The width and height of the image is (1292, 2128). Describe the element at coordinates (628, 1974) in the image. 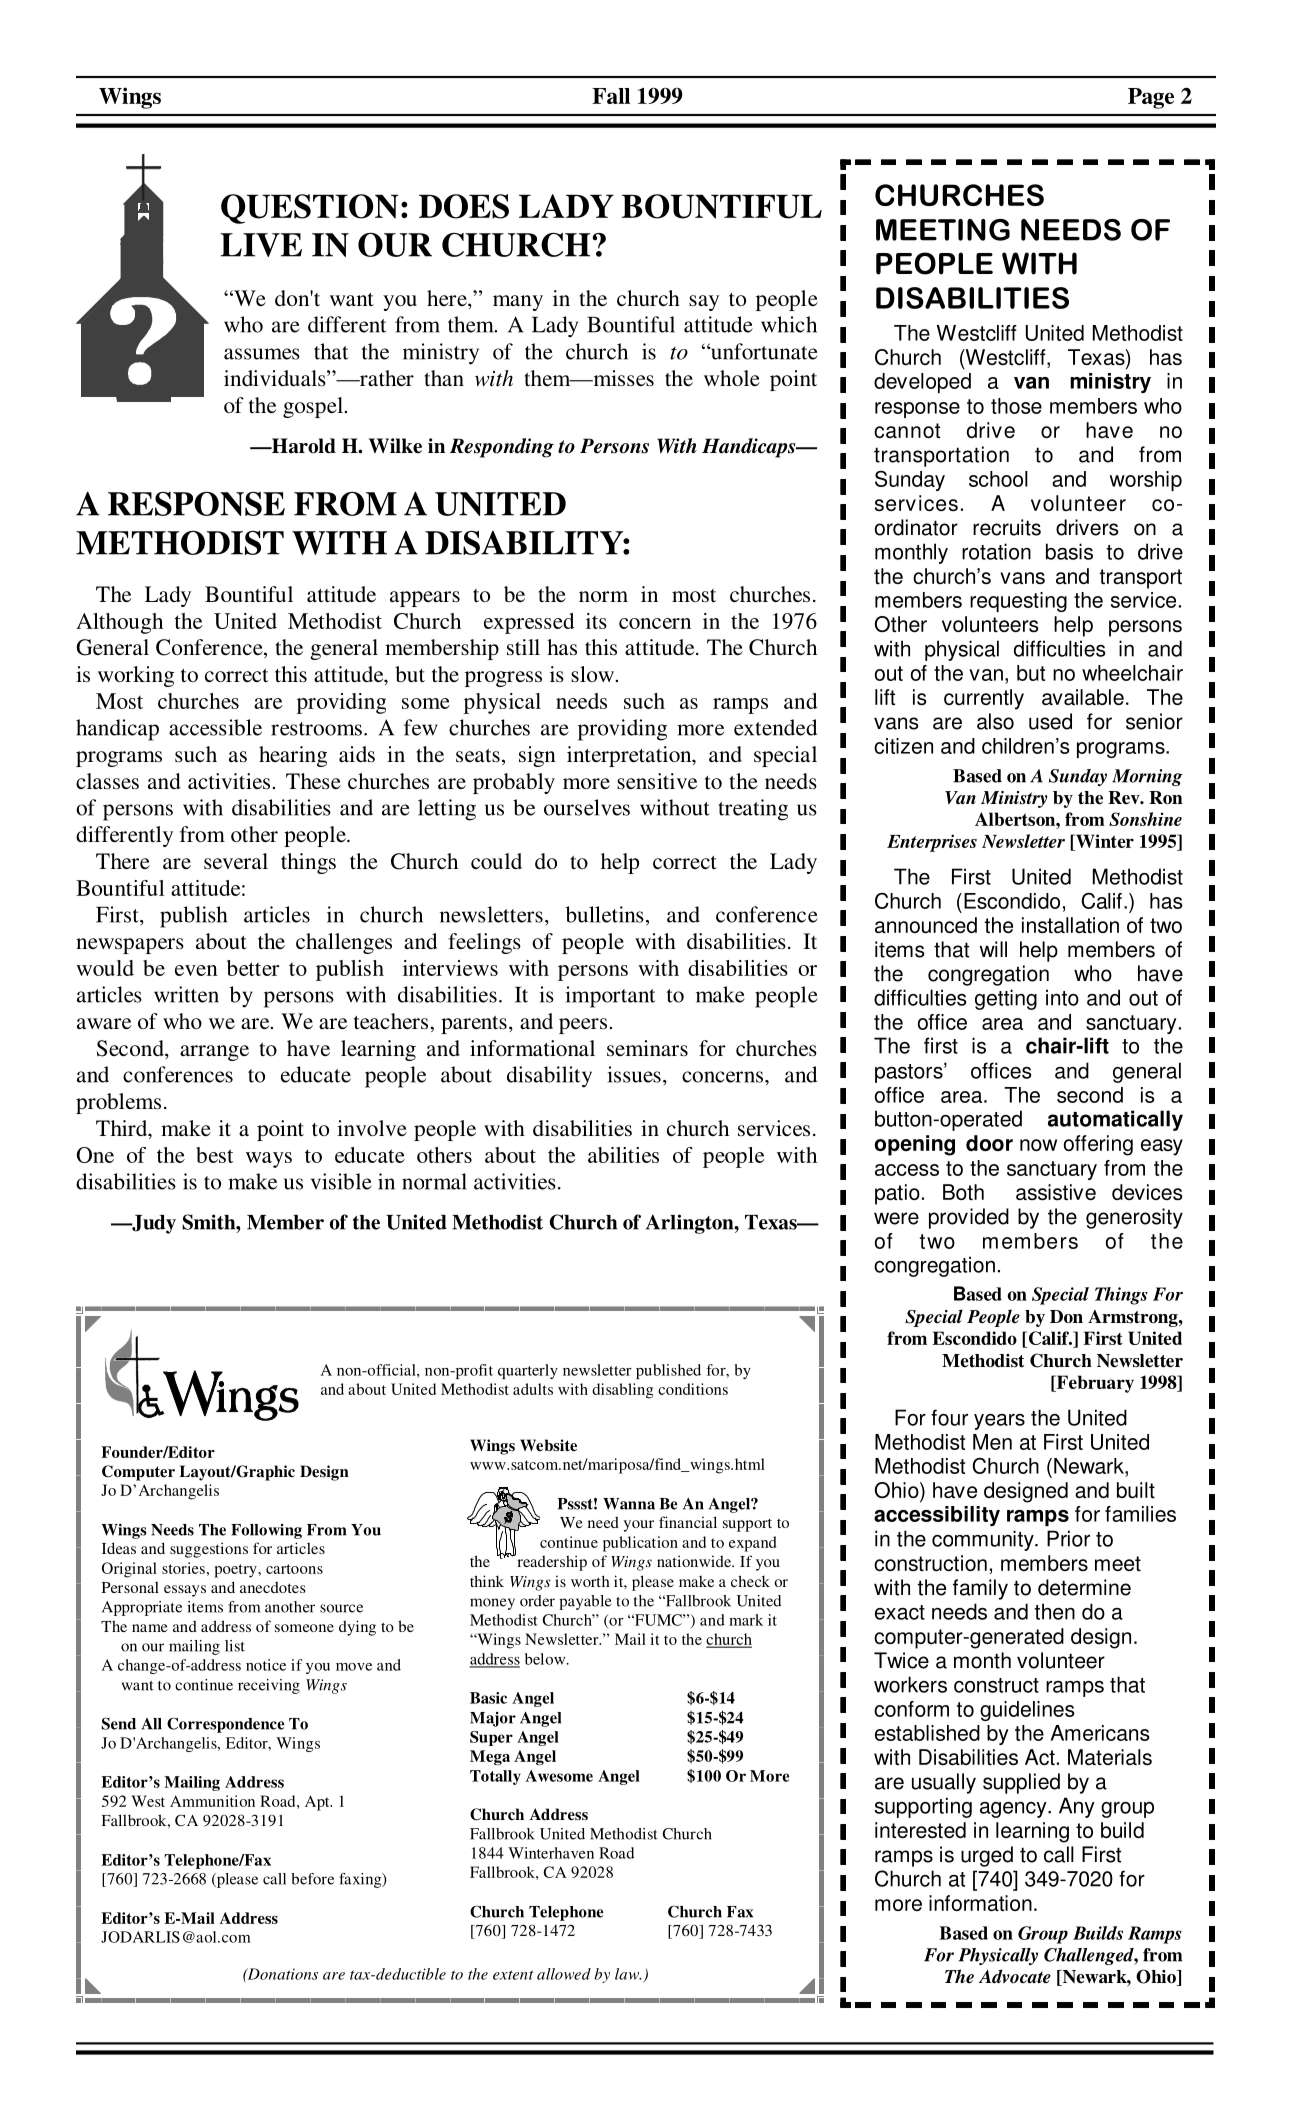

I see `law` at that location.
